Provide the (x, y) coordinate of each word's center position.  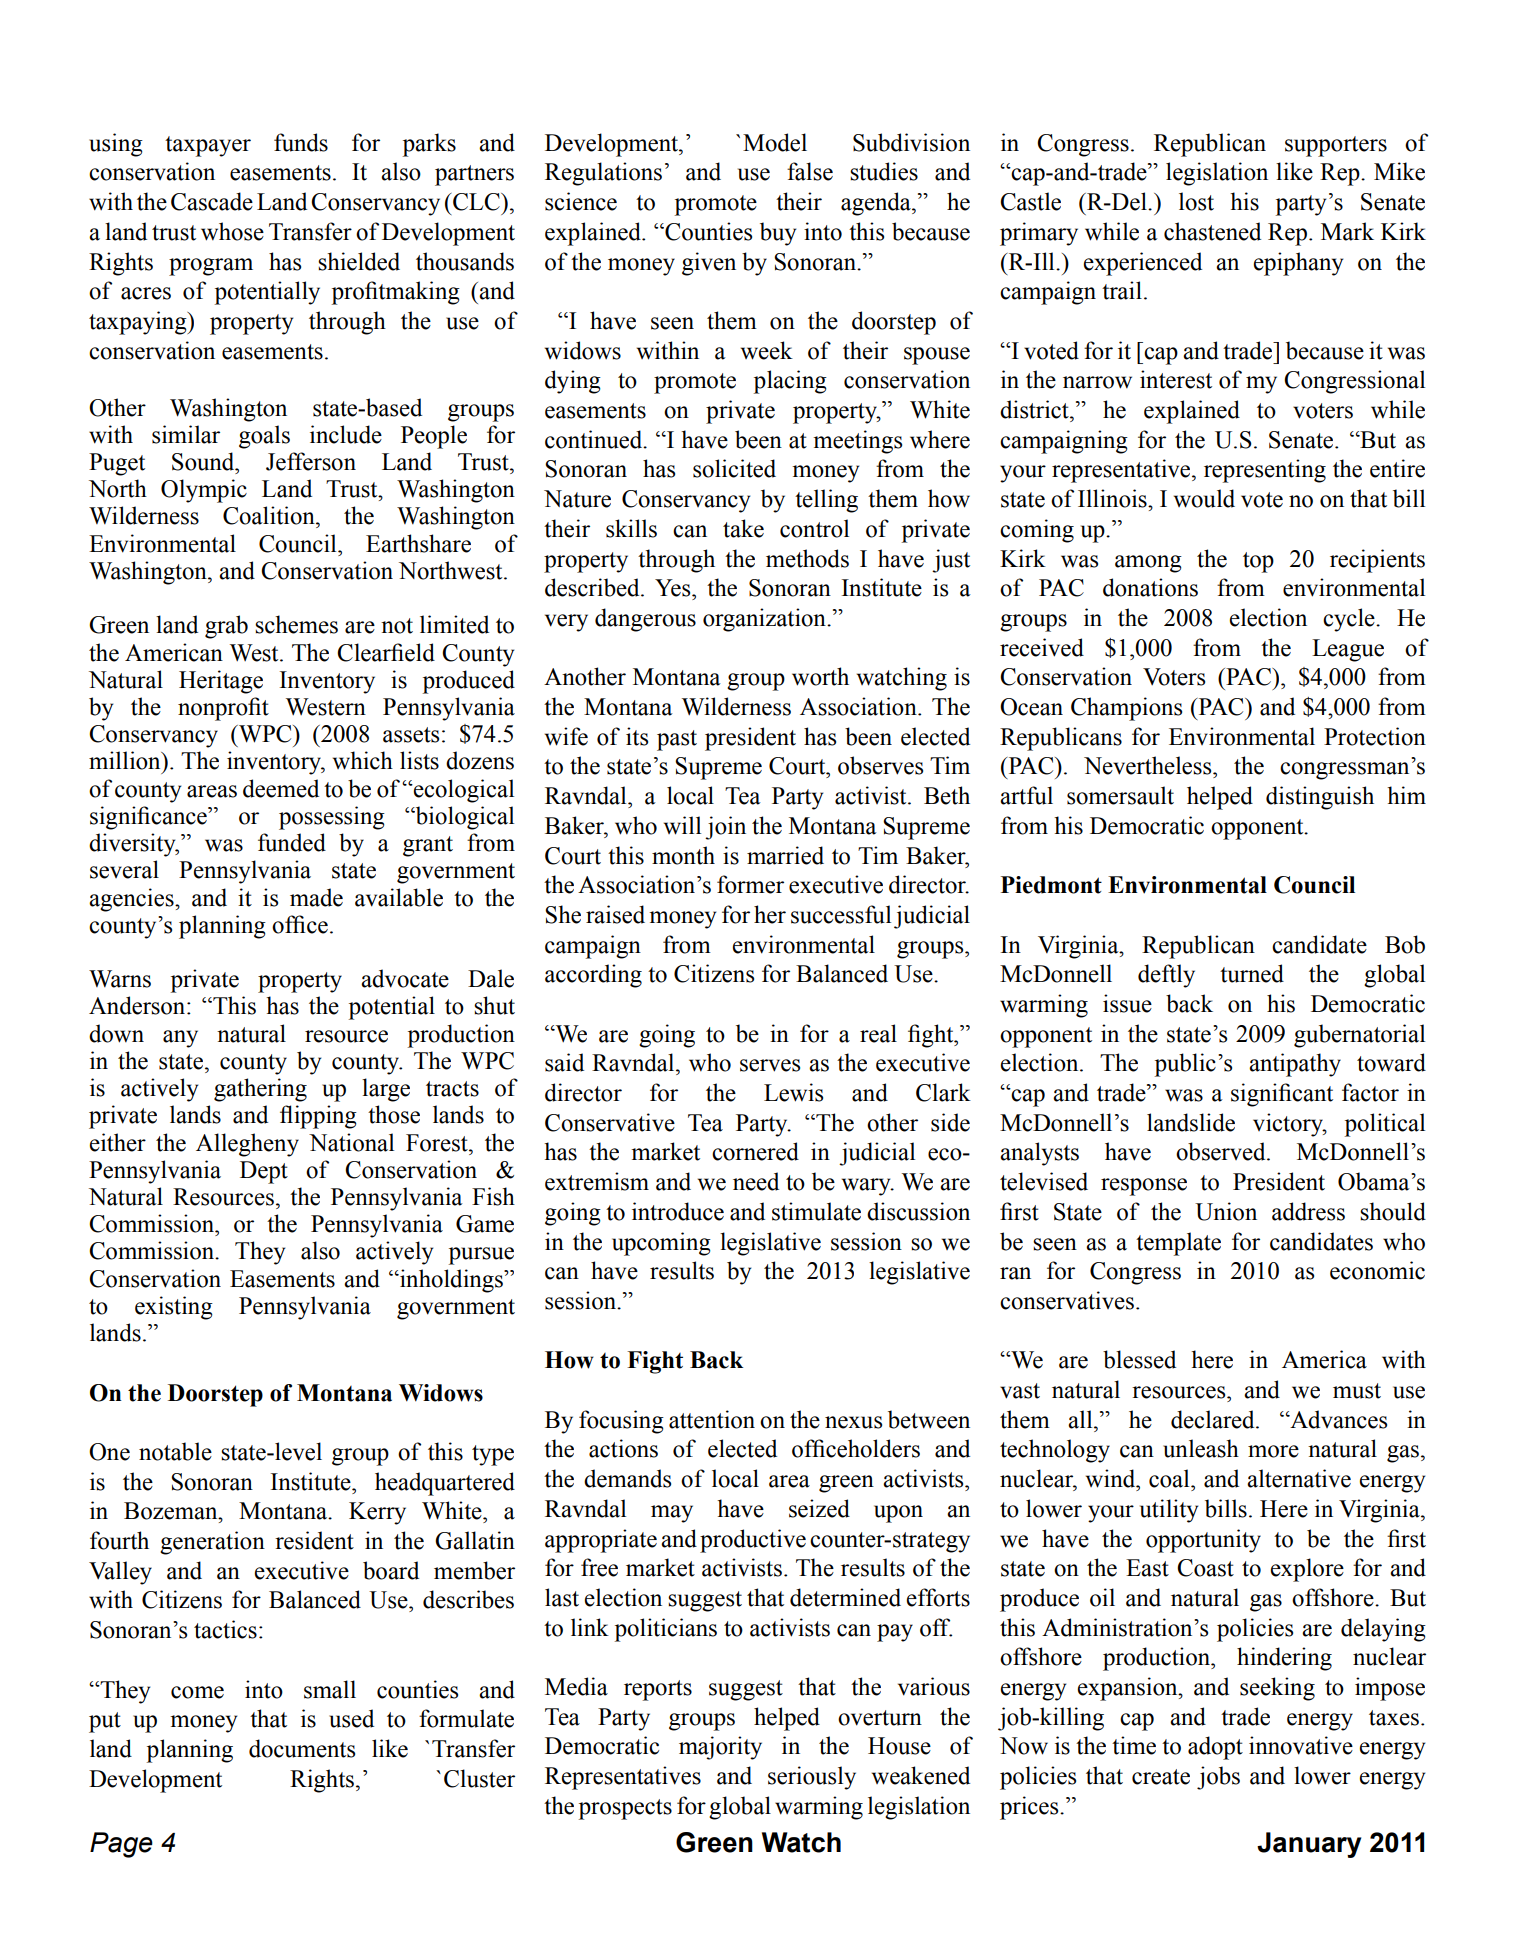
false (810, 171)
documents (302, 1748)
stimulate (816, 1211)
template (1178, 1244)
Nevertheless (1149, 765)
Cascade (212, 201)
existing (174, 1308)
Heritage (221, 682)
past (677, 740)
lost (1196, 201)
